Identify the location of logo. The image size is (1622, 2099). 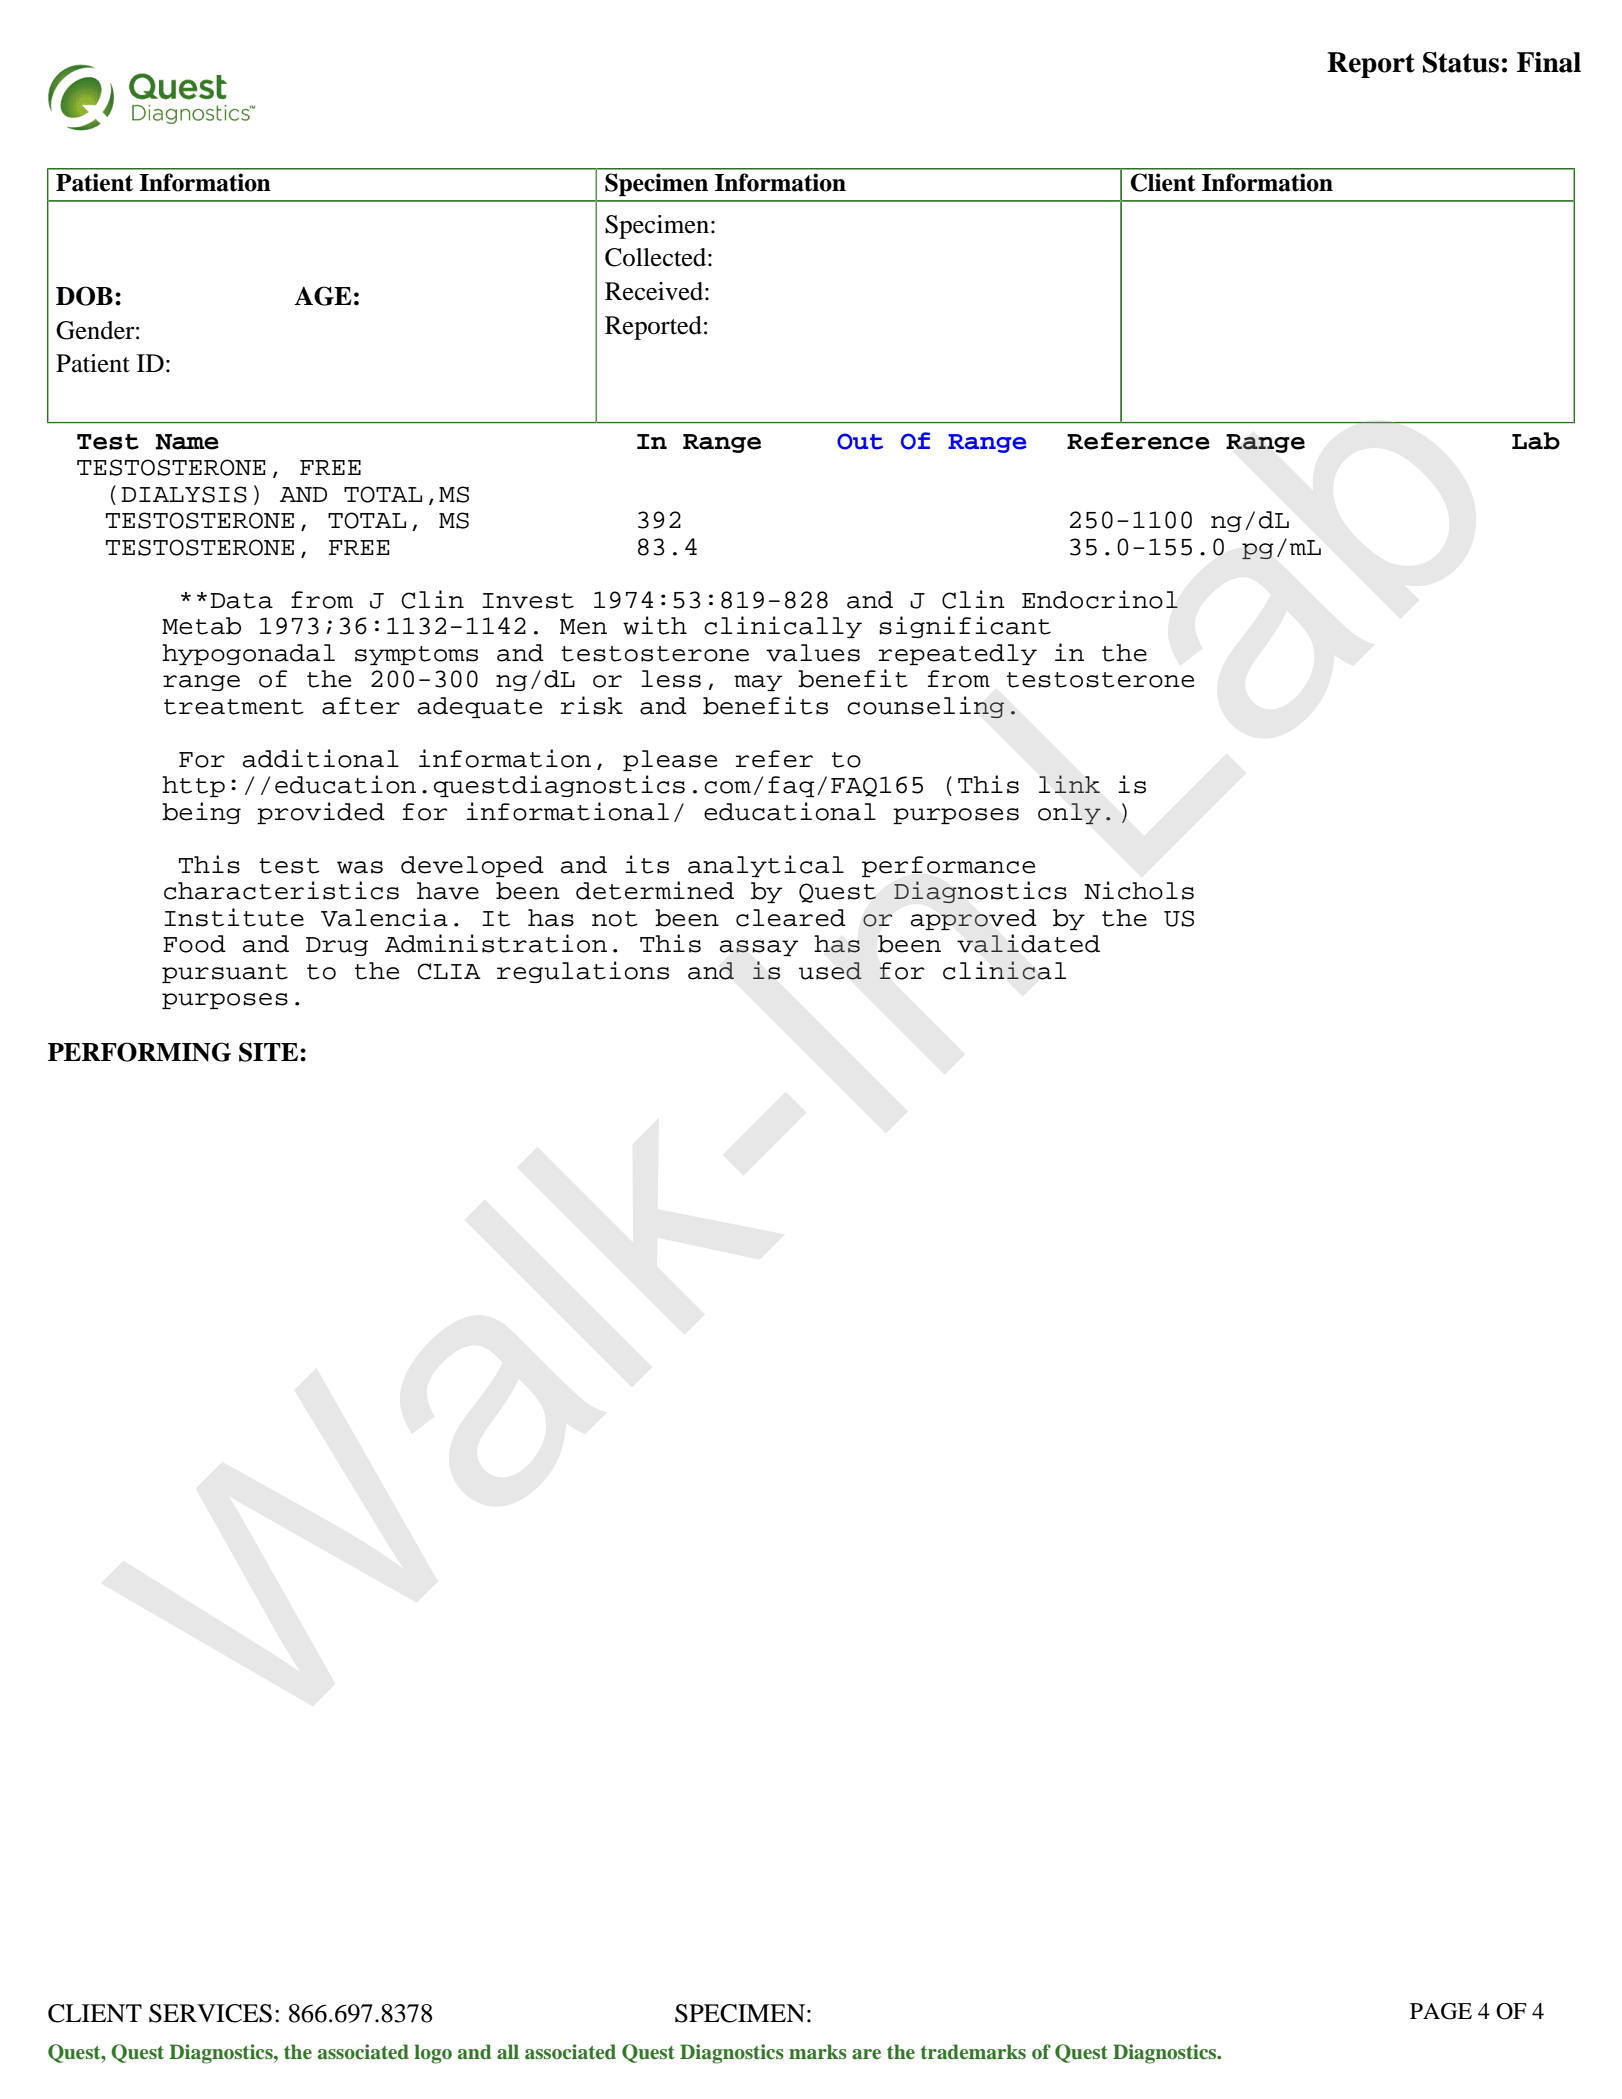
(433, 2054).
